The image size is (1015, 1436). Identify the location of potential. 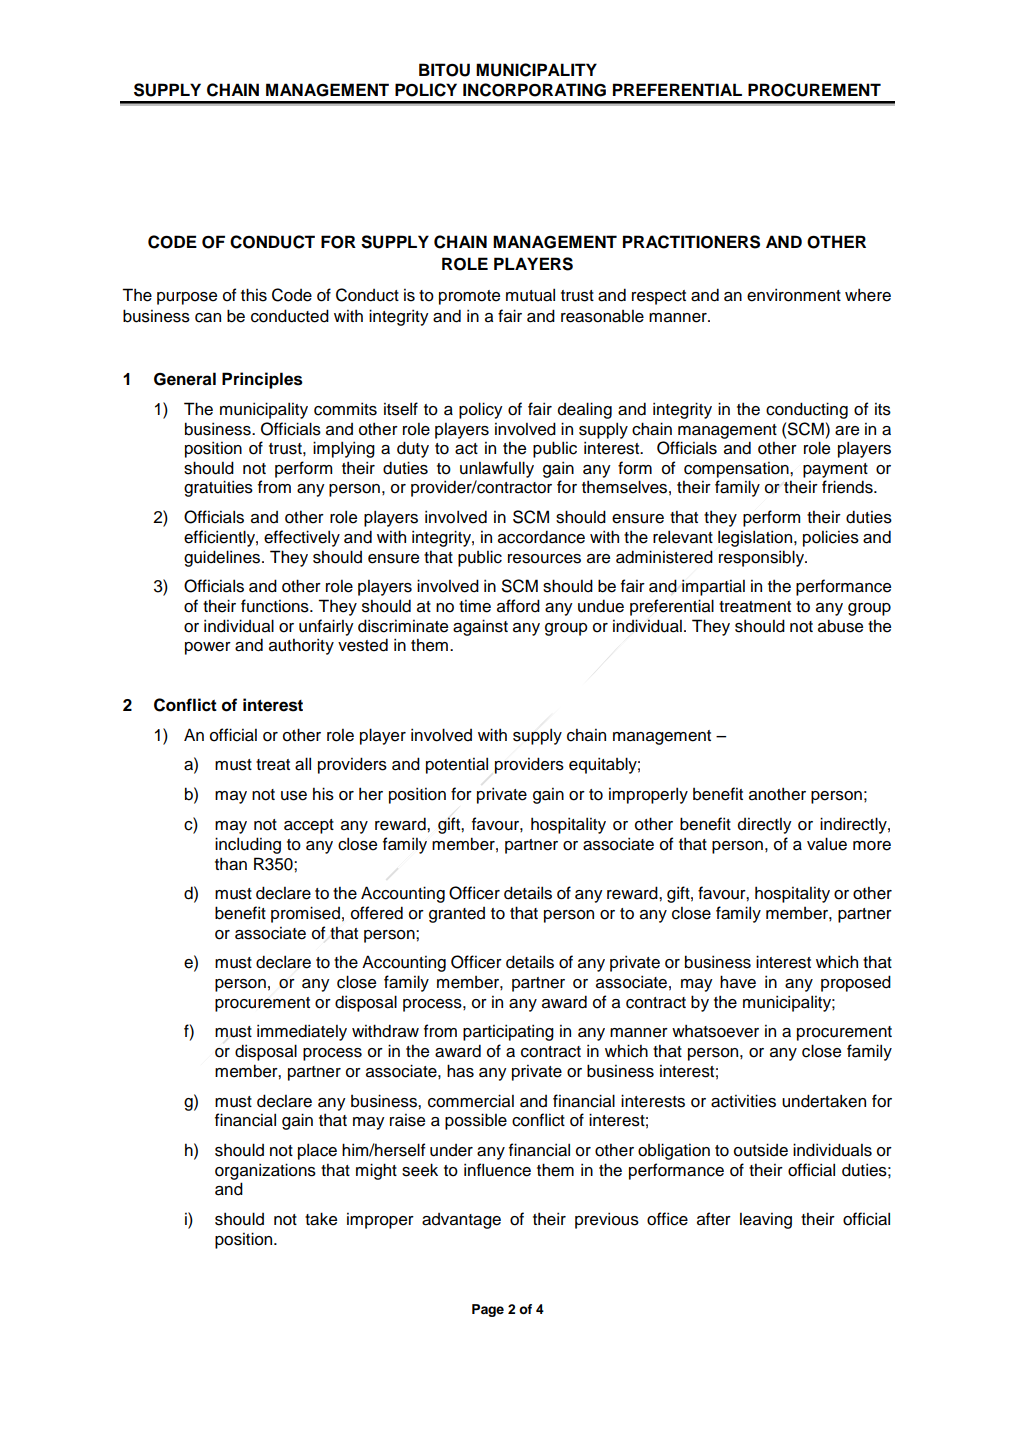
(457, 765).
